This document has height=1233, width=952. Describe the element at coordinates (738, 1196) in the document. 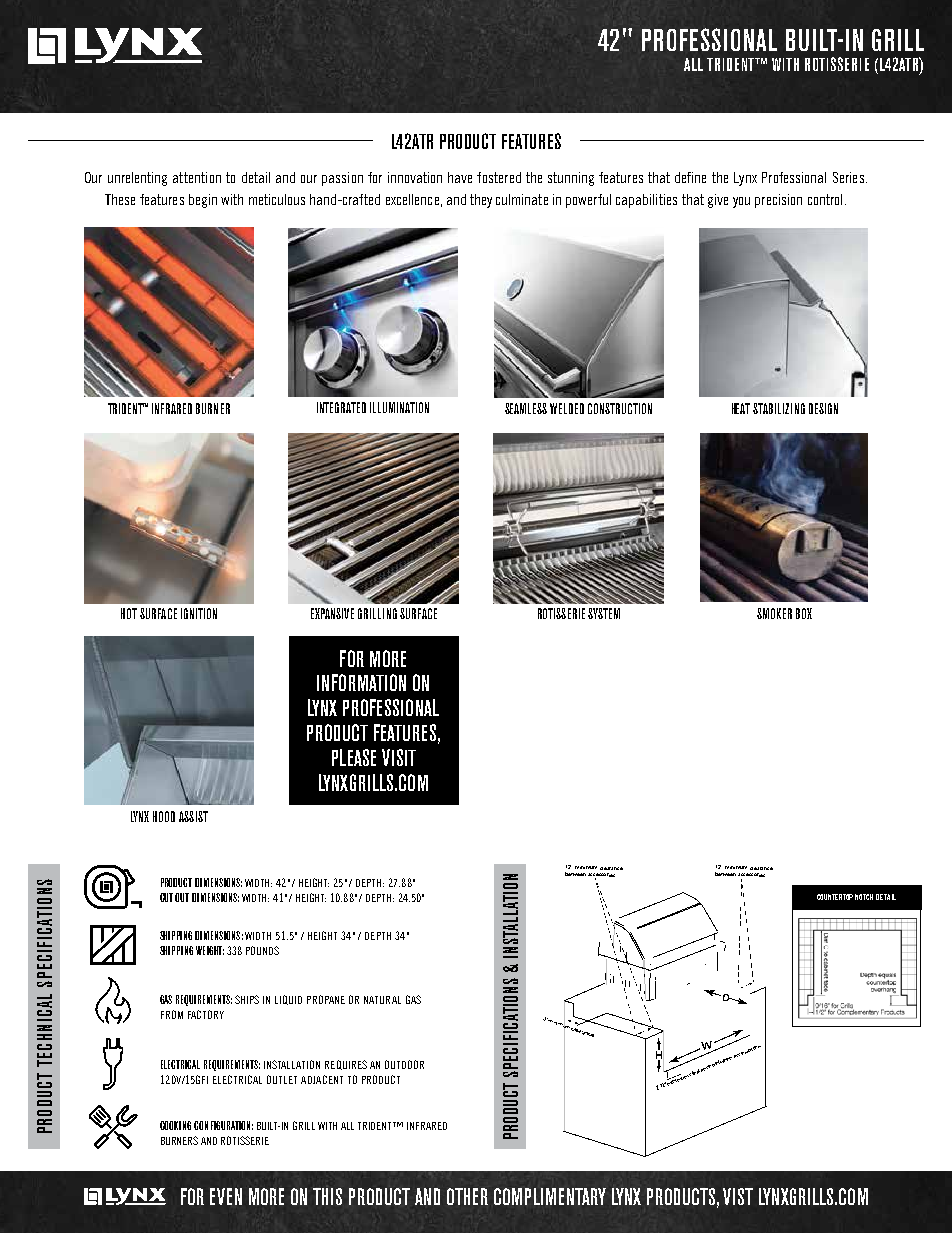

I see `VIST` at that location.
